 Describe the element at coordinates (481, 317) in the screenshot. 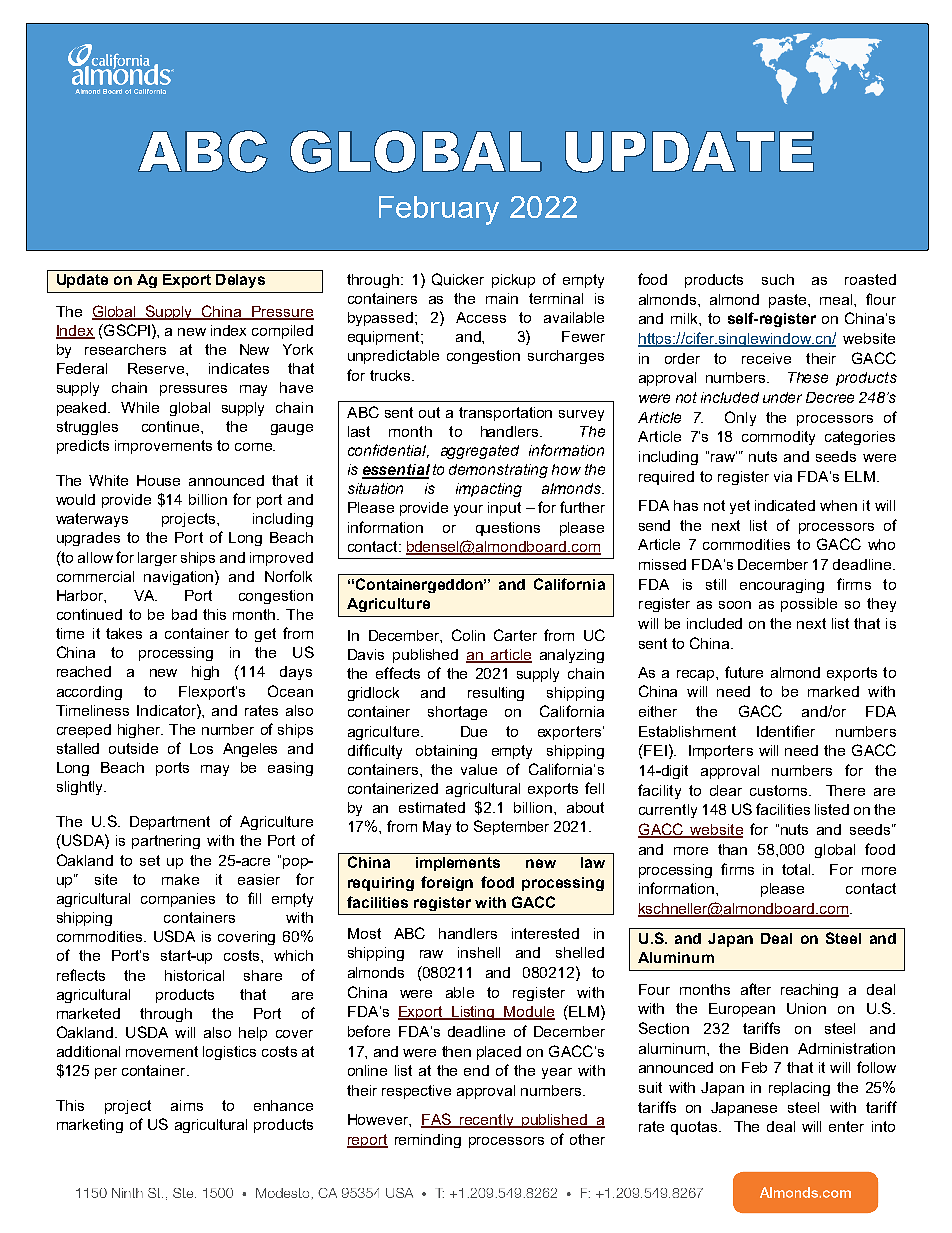

I see `Access` at that location.
